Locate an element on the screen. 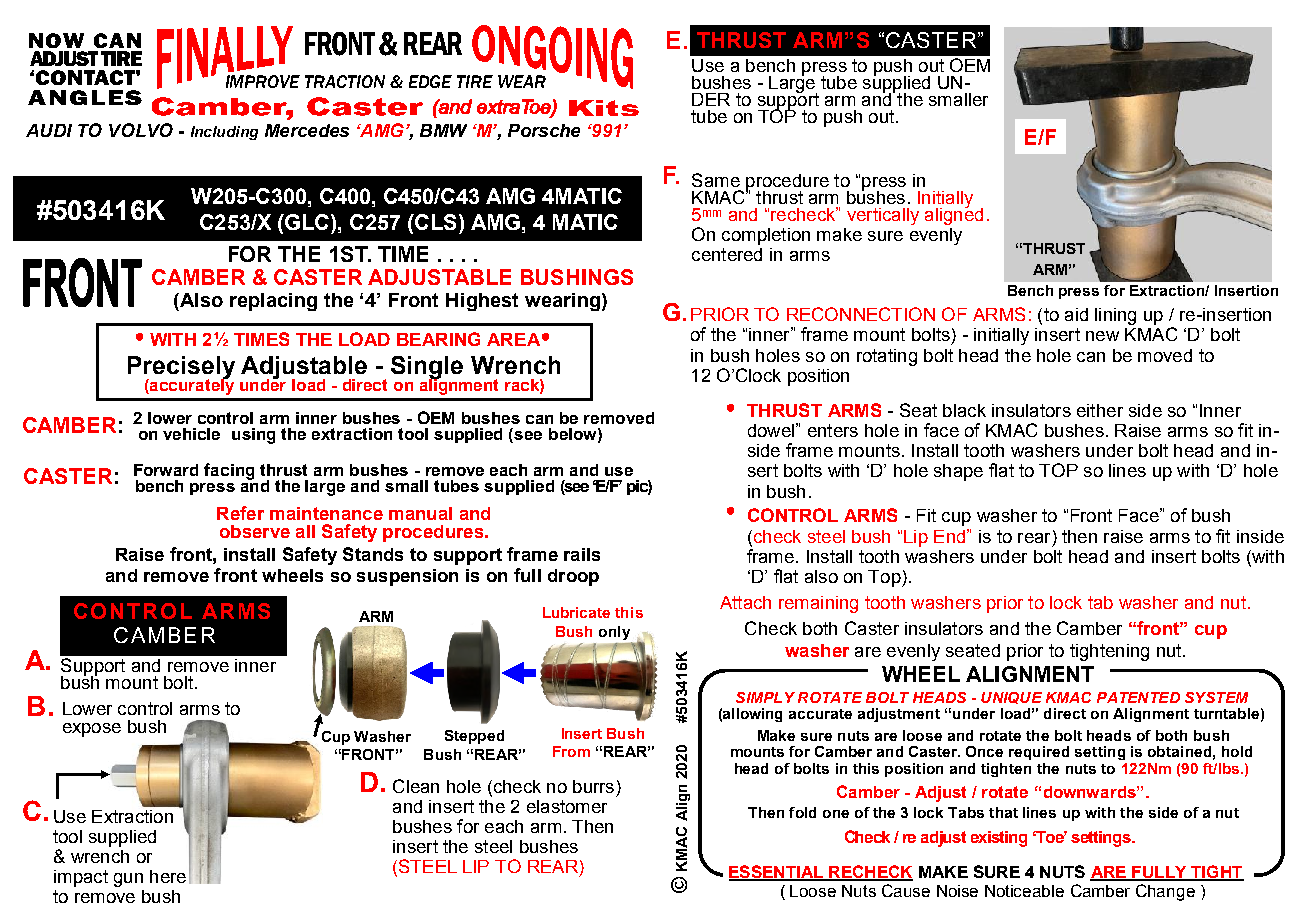  shape is located at coordinates (958, 472).
